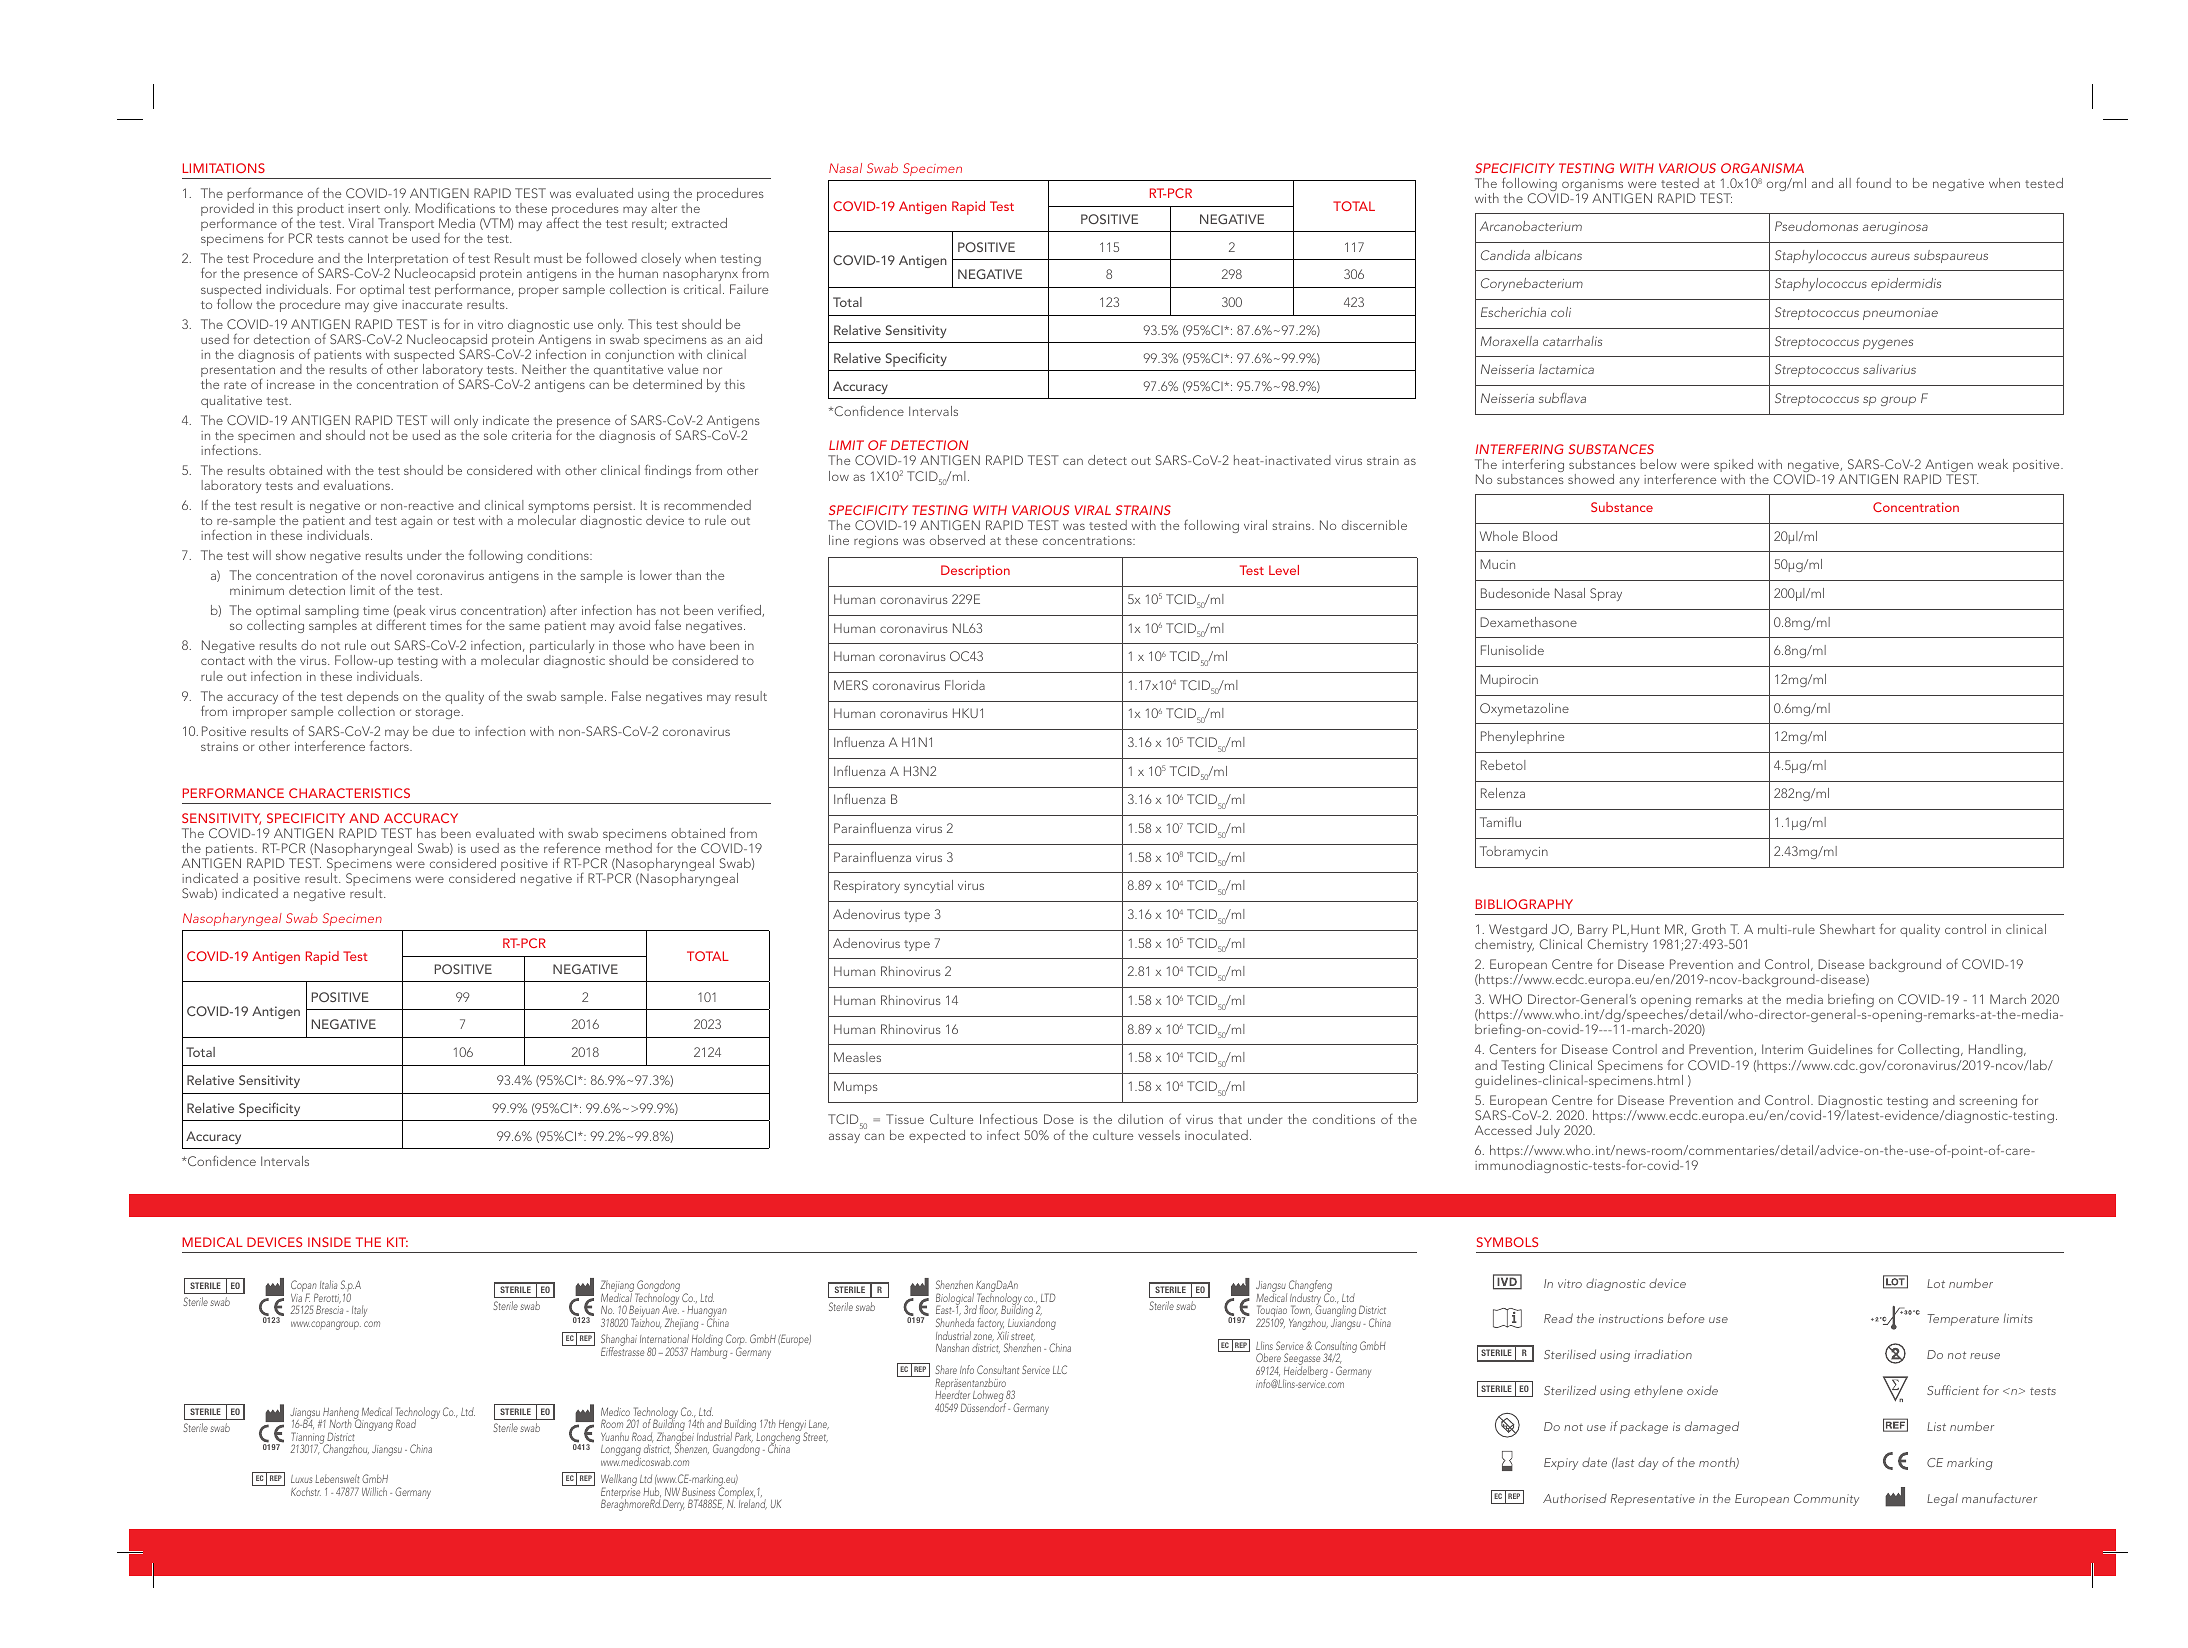  I want to click on Measles, so click(857, 1057).
